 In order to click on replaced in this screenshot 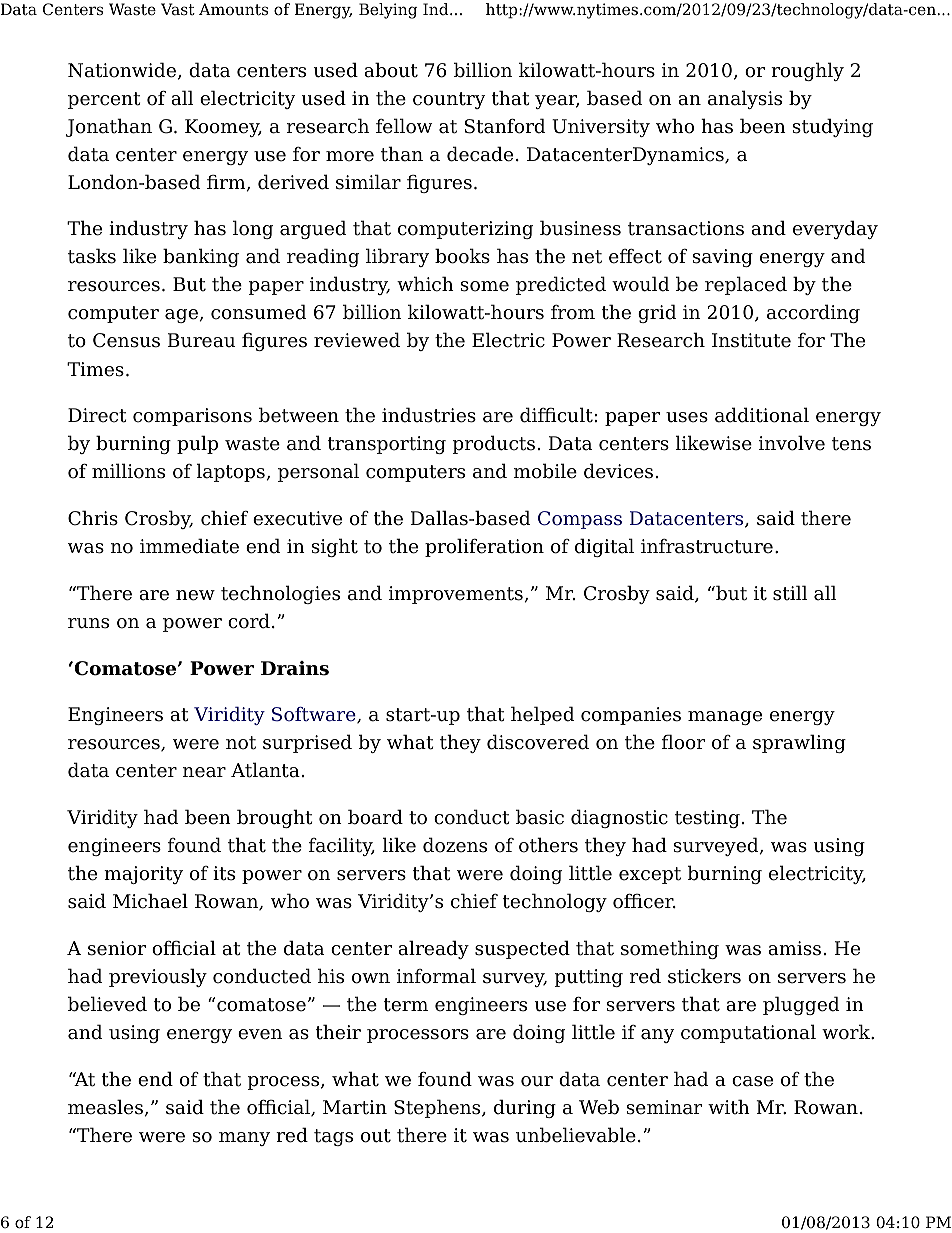, I will do `click(746, 285)`.
